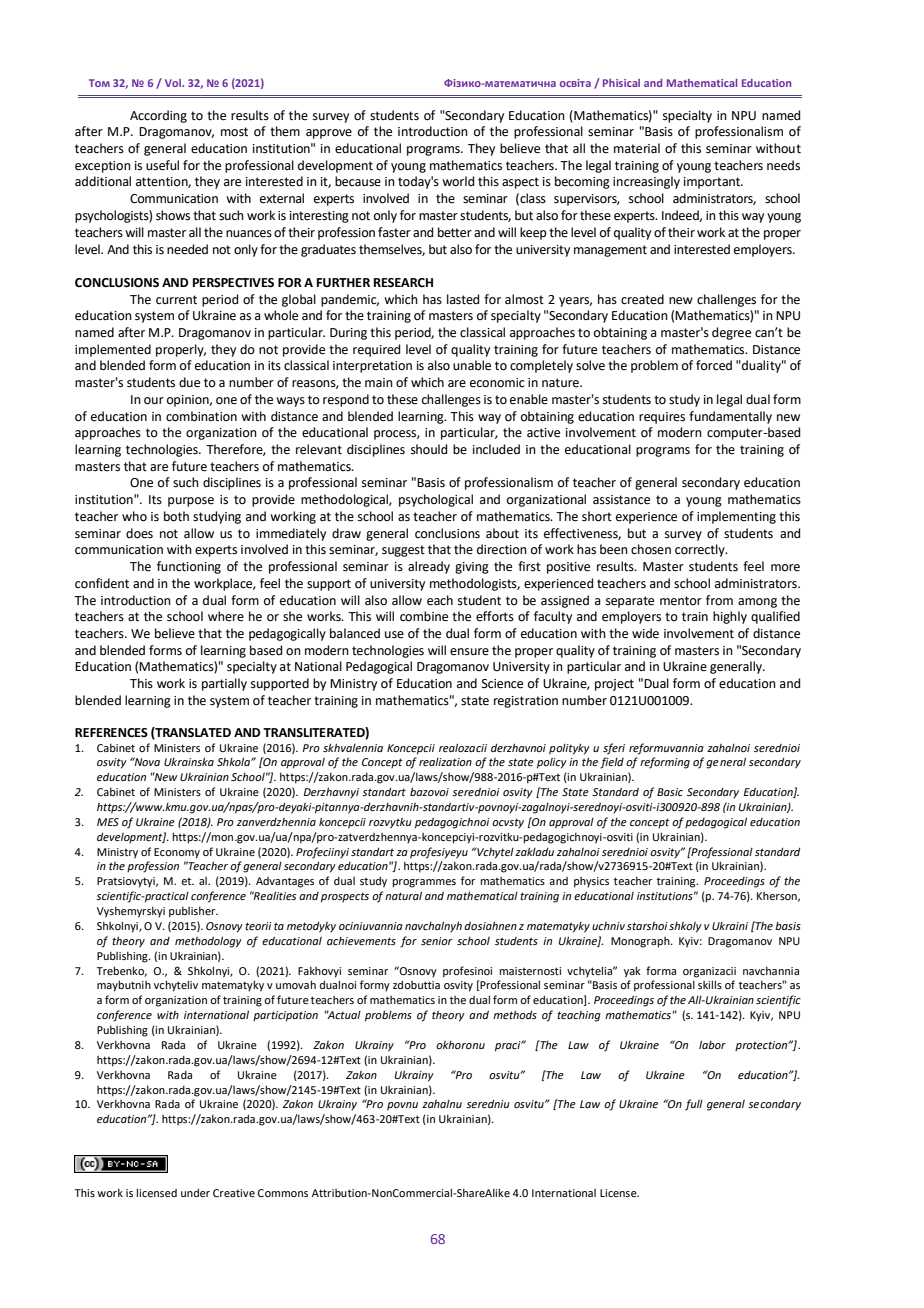 The image size is (924, 1308). I want to click on REFERENCES, so click(111, 733).
